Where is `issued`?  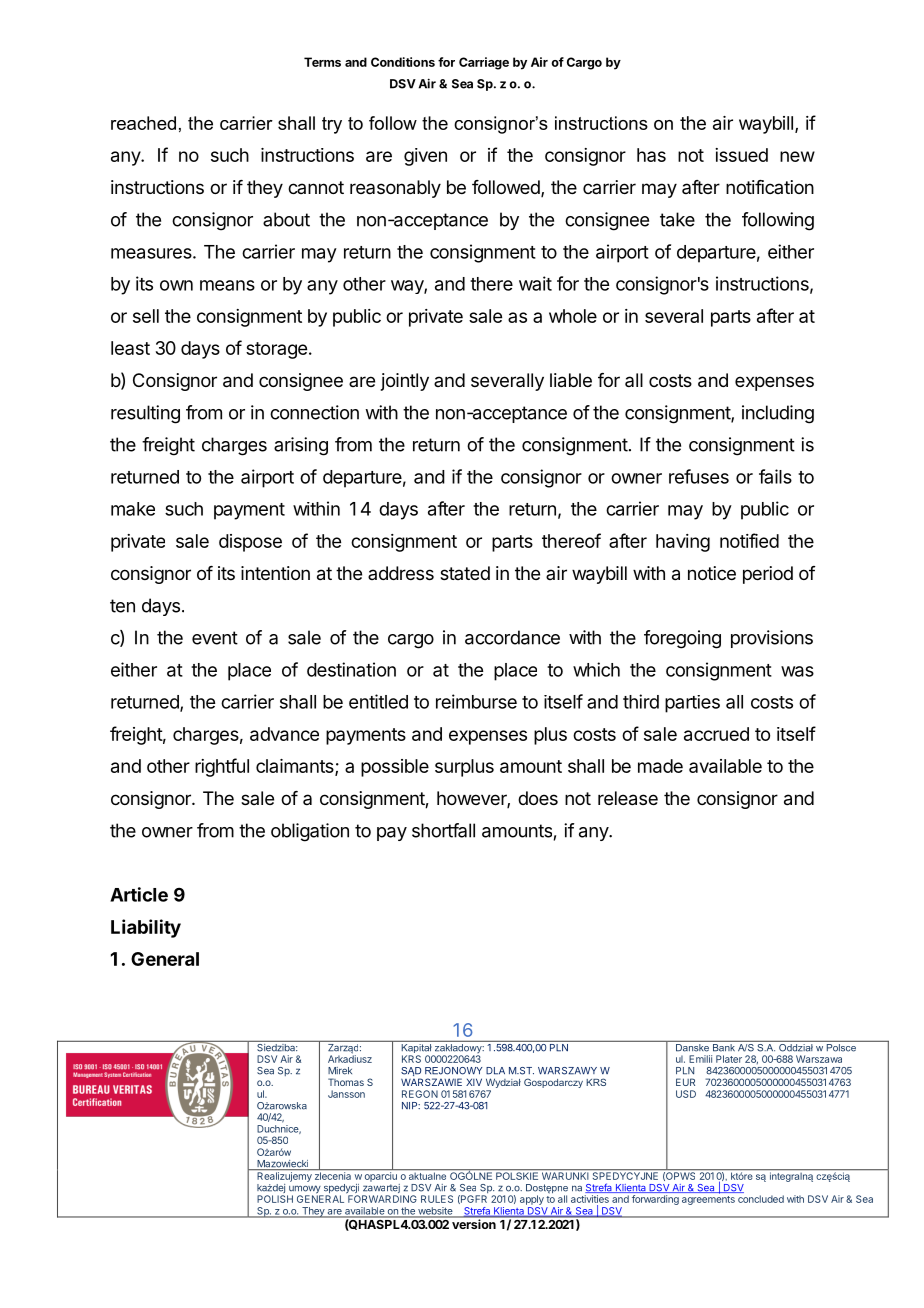 issued is located at coordinates (741, 155).
